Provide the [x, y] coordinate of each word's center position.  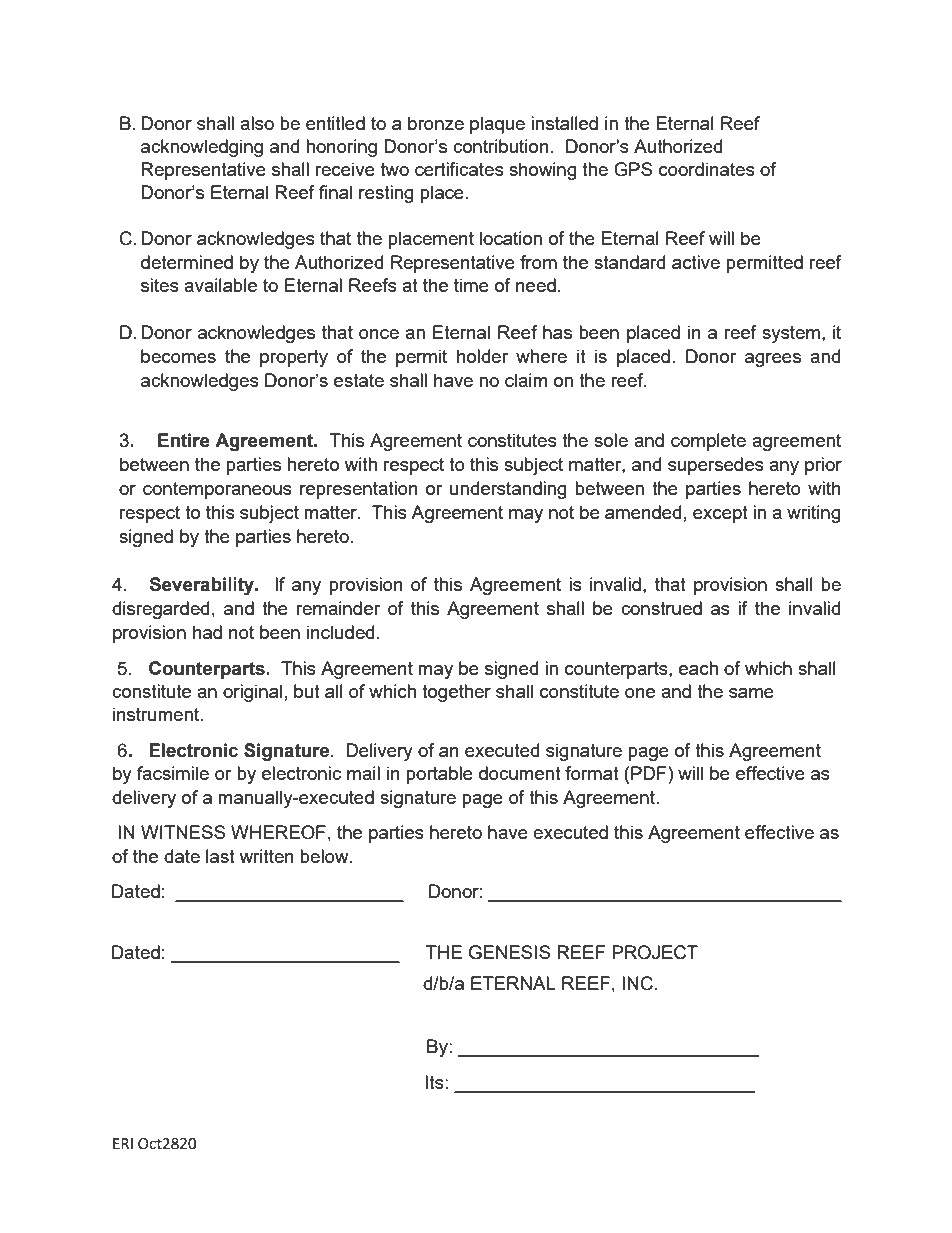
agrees [773, 360]
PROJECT [655, 952]
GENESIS [510, 952]
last [220, 856]
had [207, 632]
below [325, 856]
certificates [459, 169]
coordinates [707, 169]
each [698, 668]
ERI [123, 1143]
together [456, 693]
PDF [650, 773]
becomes [178, 356]
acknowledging [202, 148]
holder [482, 356]
